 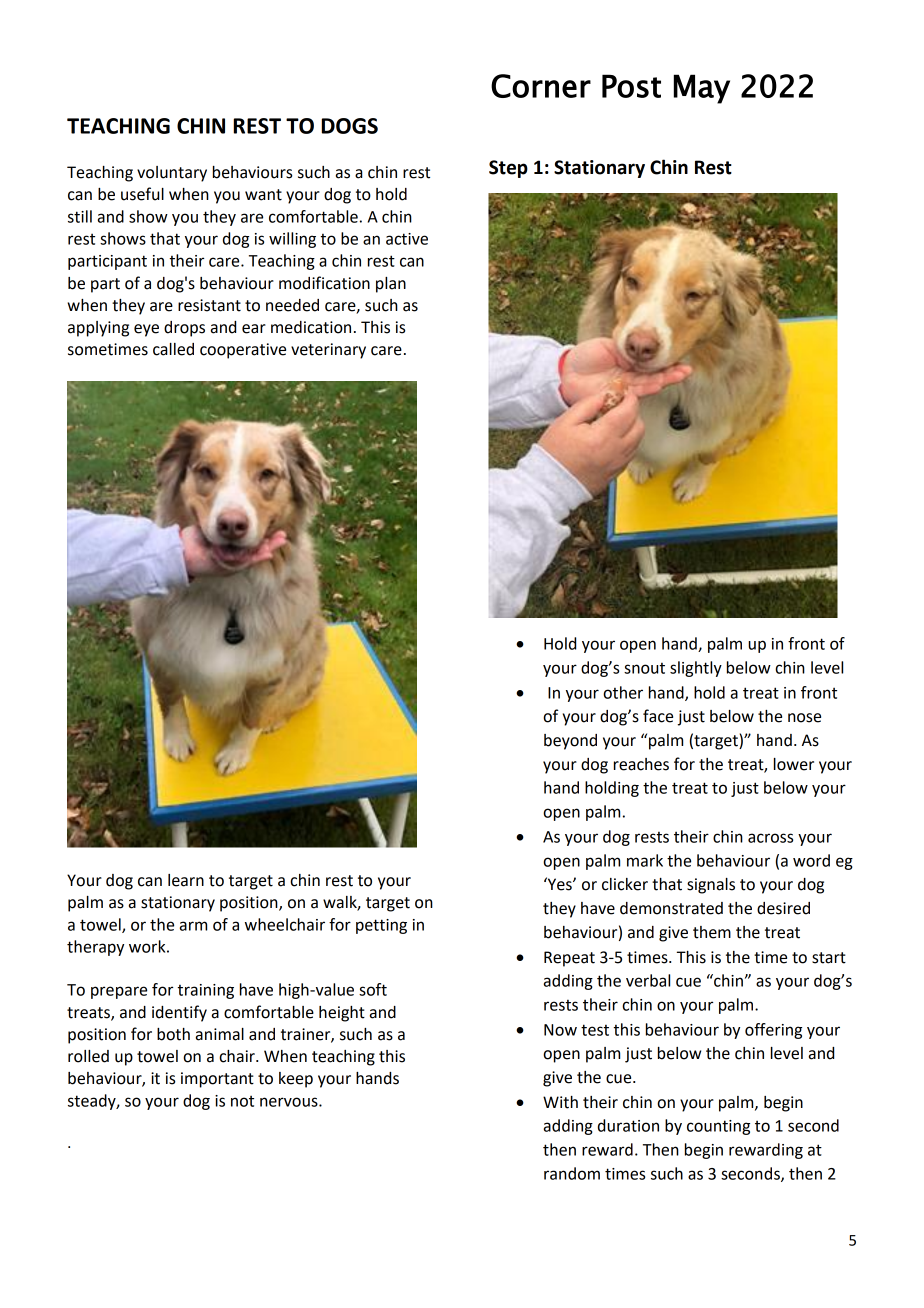 What do you see at coordinates (328, 351) in the screenshot?
I see `veterinary` at bounding box center [328, 351].
